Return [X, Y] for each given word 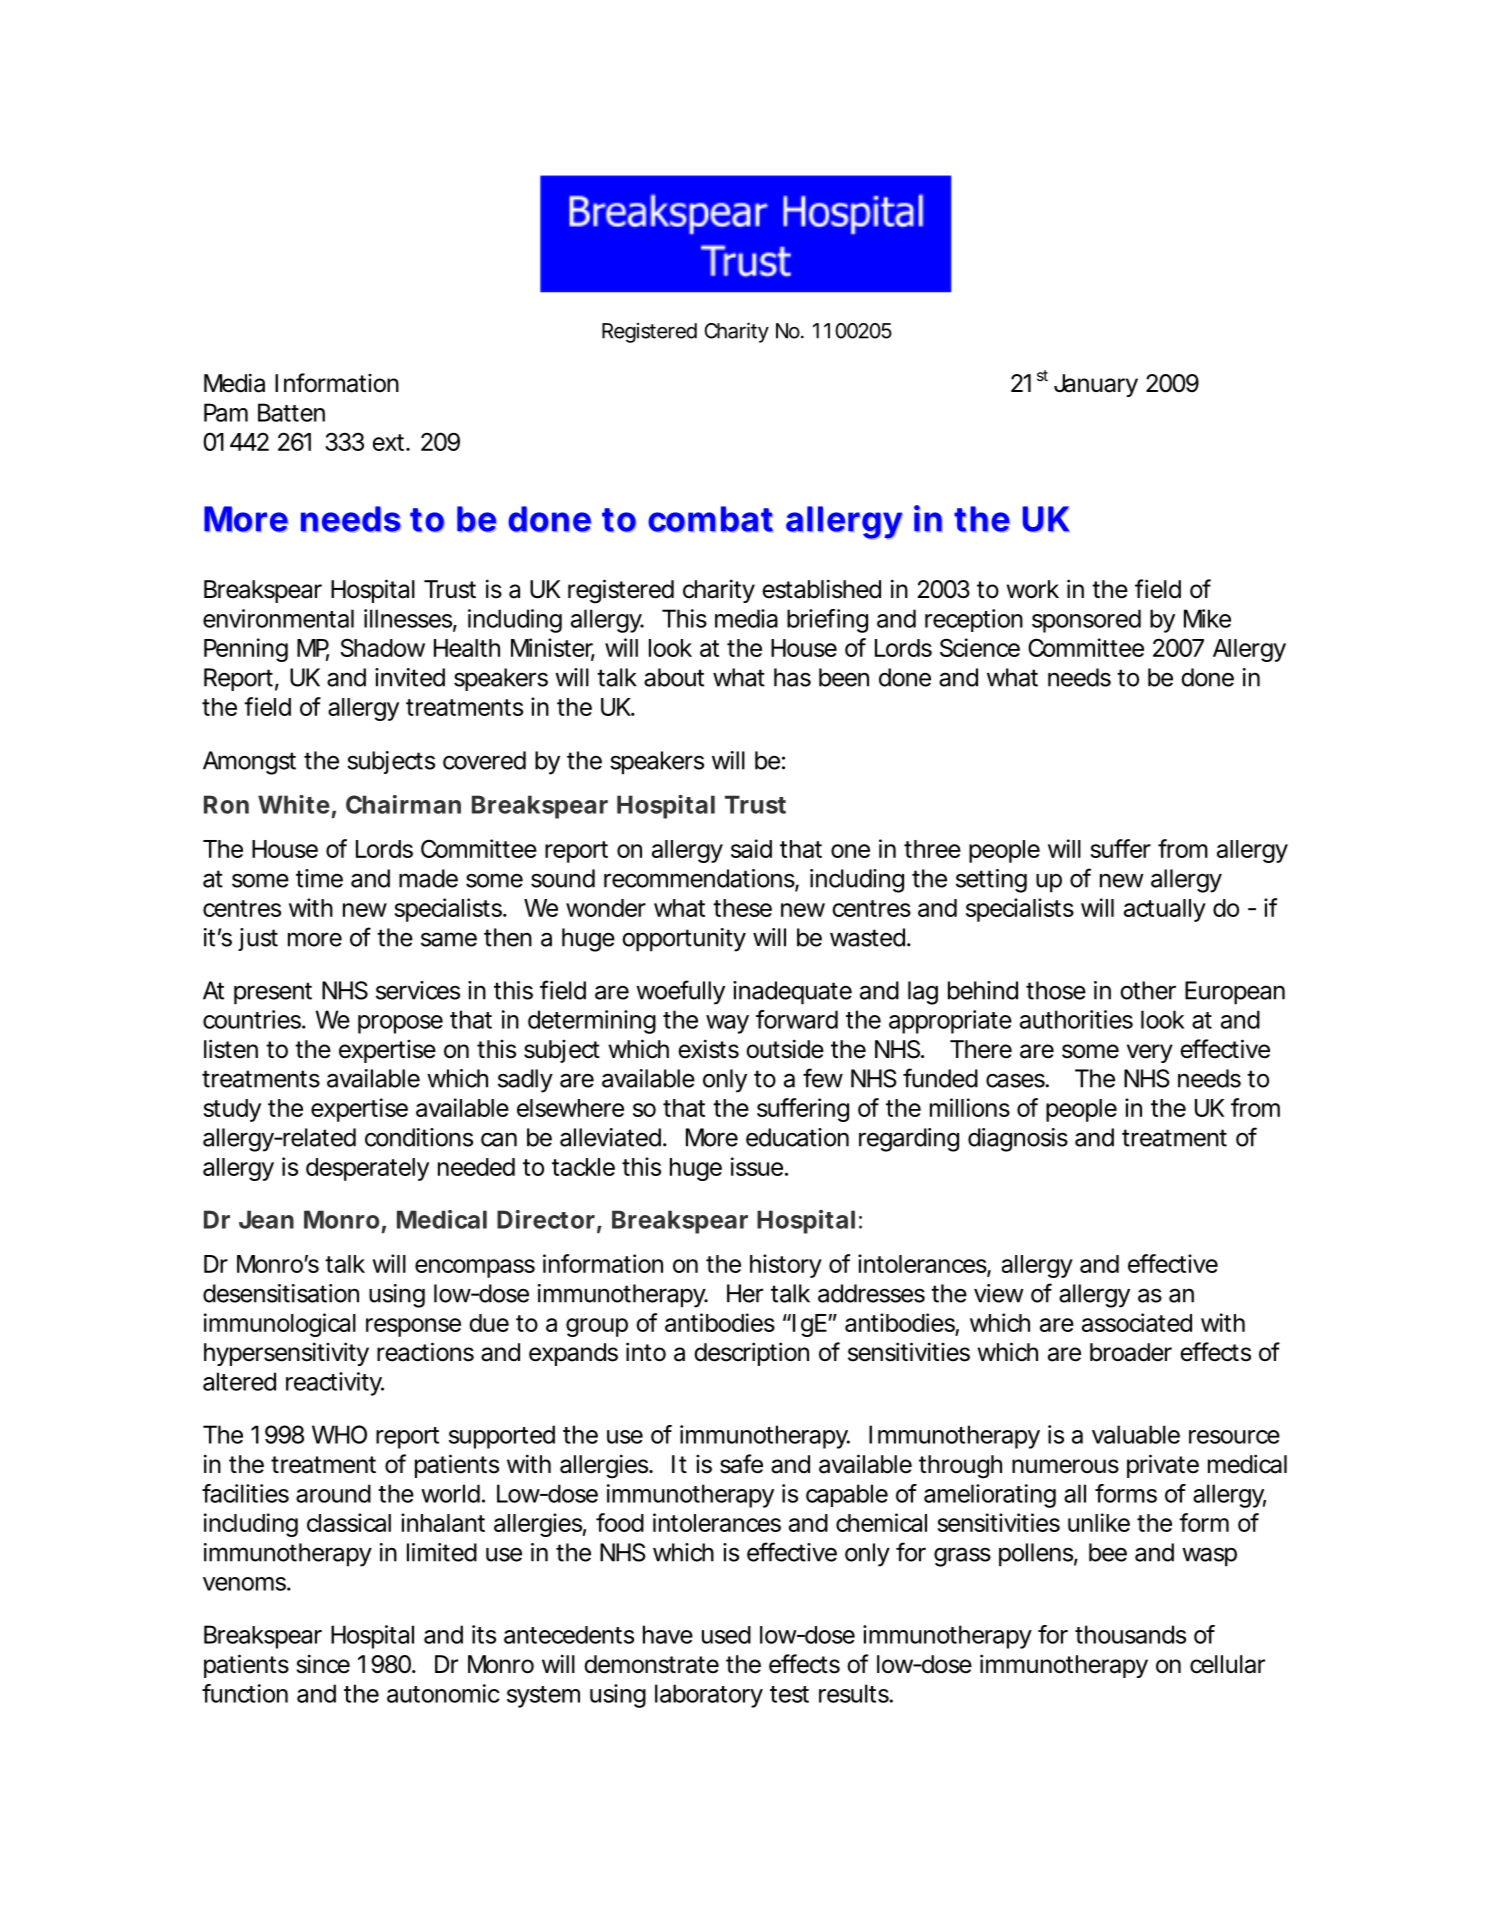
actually [1164, 910]
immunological [280, 1325]
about [674, 677]
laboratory [708, 1696]
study [232, 1110]
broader [1131, 1352]
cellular [1227, 1664]
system [542, 1697]
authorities [1076, 1019]
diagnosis [1018, 1140]
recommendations [699, 878]
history [785, 1266]
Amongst [249, 763]
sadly [525, 1081]
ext [388, 442]
